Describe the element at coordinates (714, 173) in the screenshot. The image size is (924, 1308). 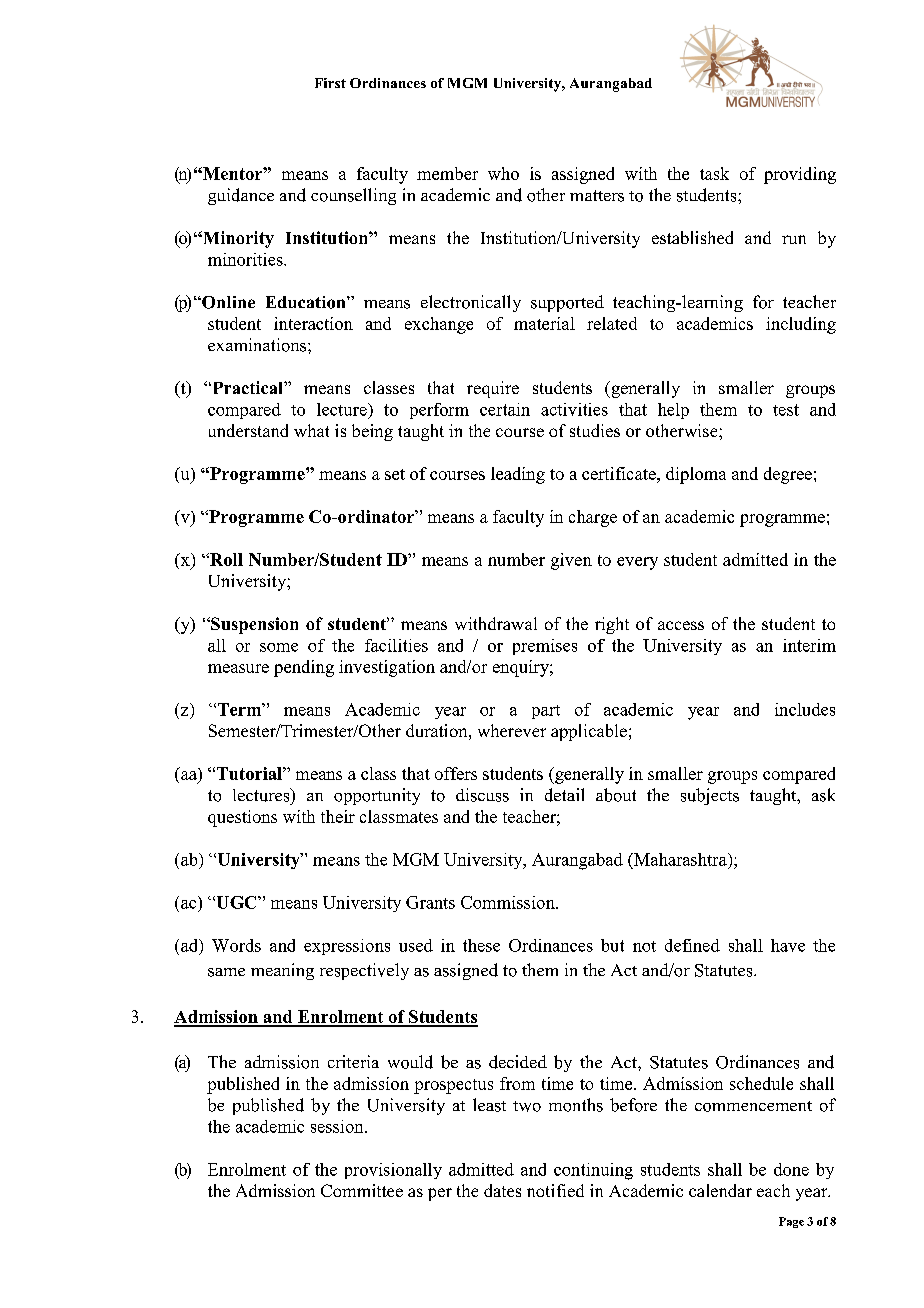
I see `task` at that location.
